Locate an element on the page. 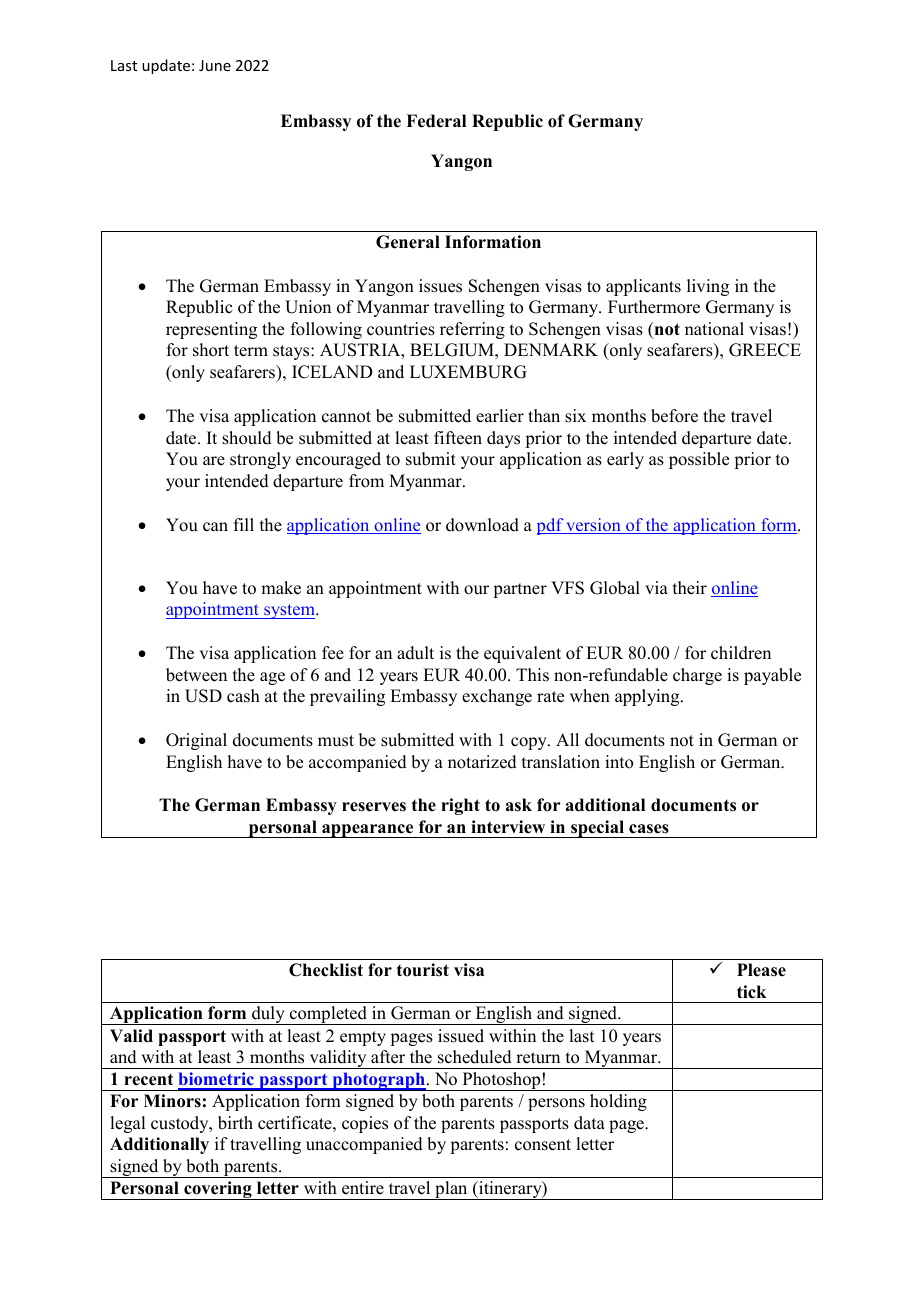 This document has width=924, height=1308. June is located at coordinates (215, 65).
